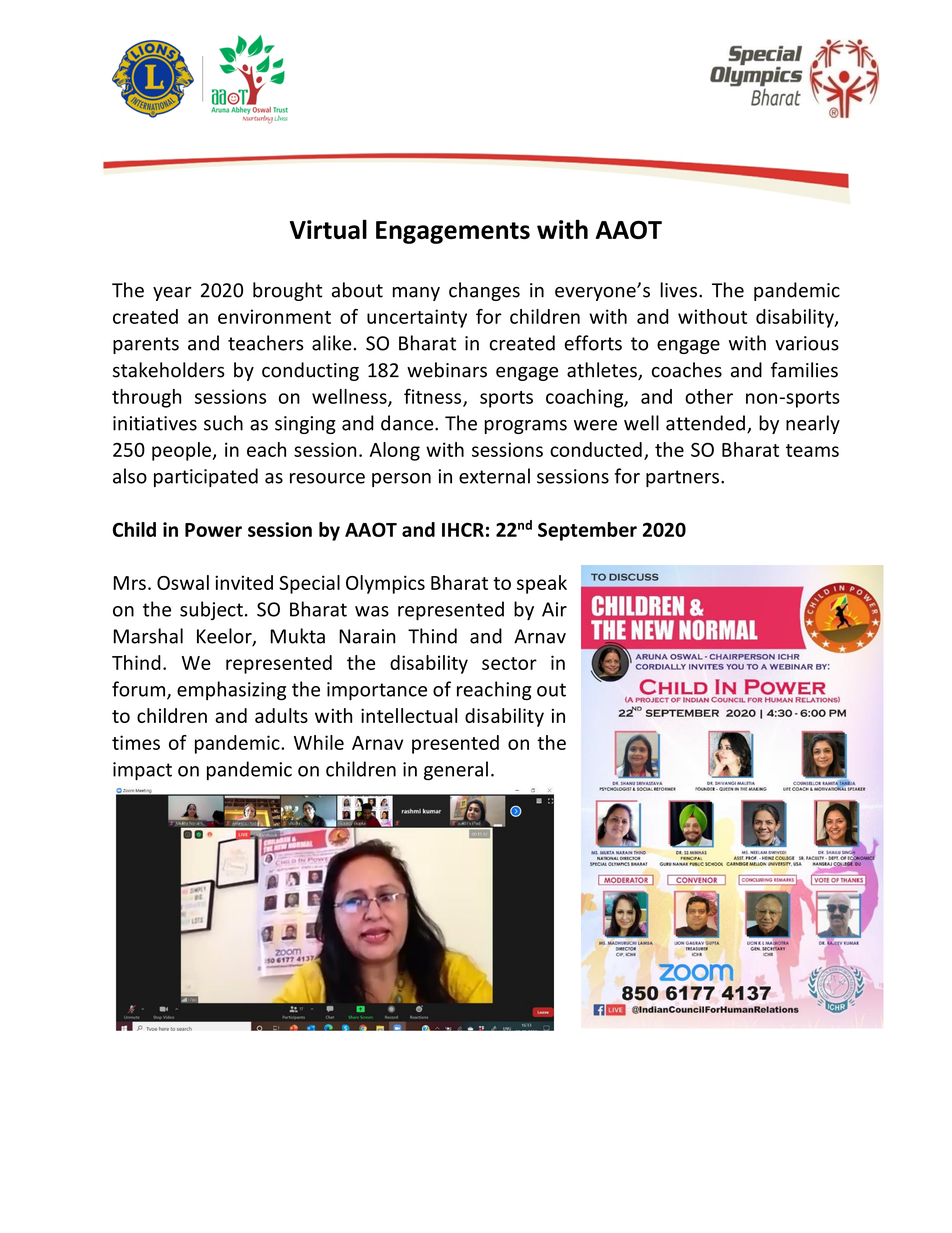 The height and width of the page is (1233, 952). I want to click on external, so click(494, 476).
